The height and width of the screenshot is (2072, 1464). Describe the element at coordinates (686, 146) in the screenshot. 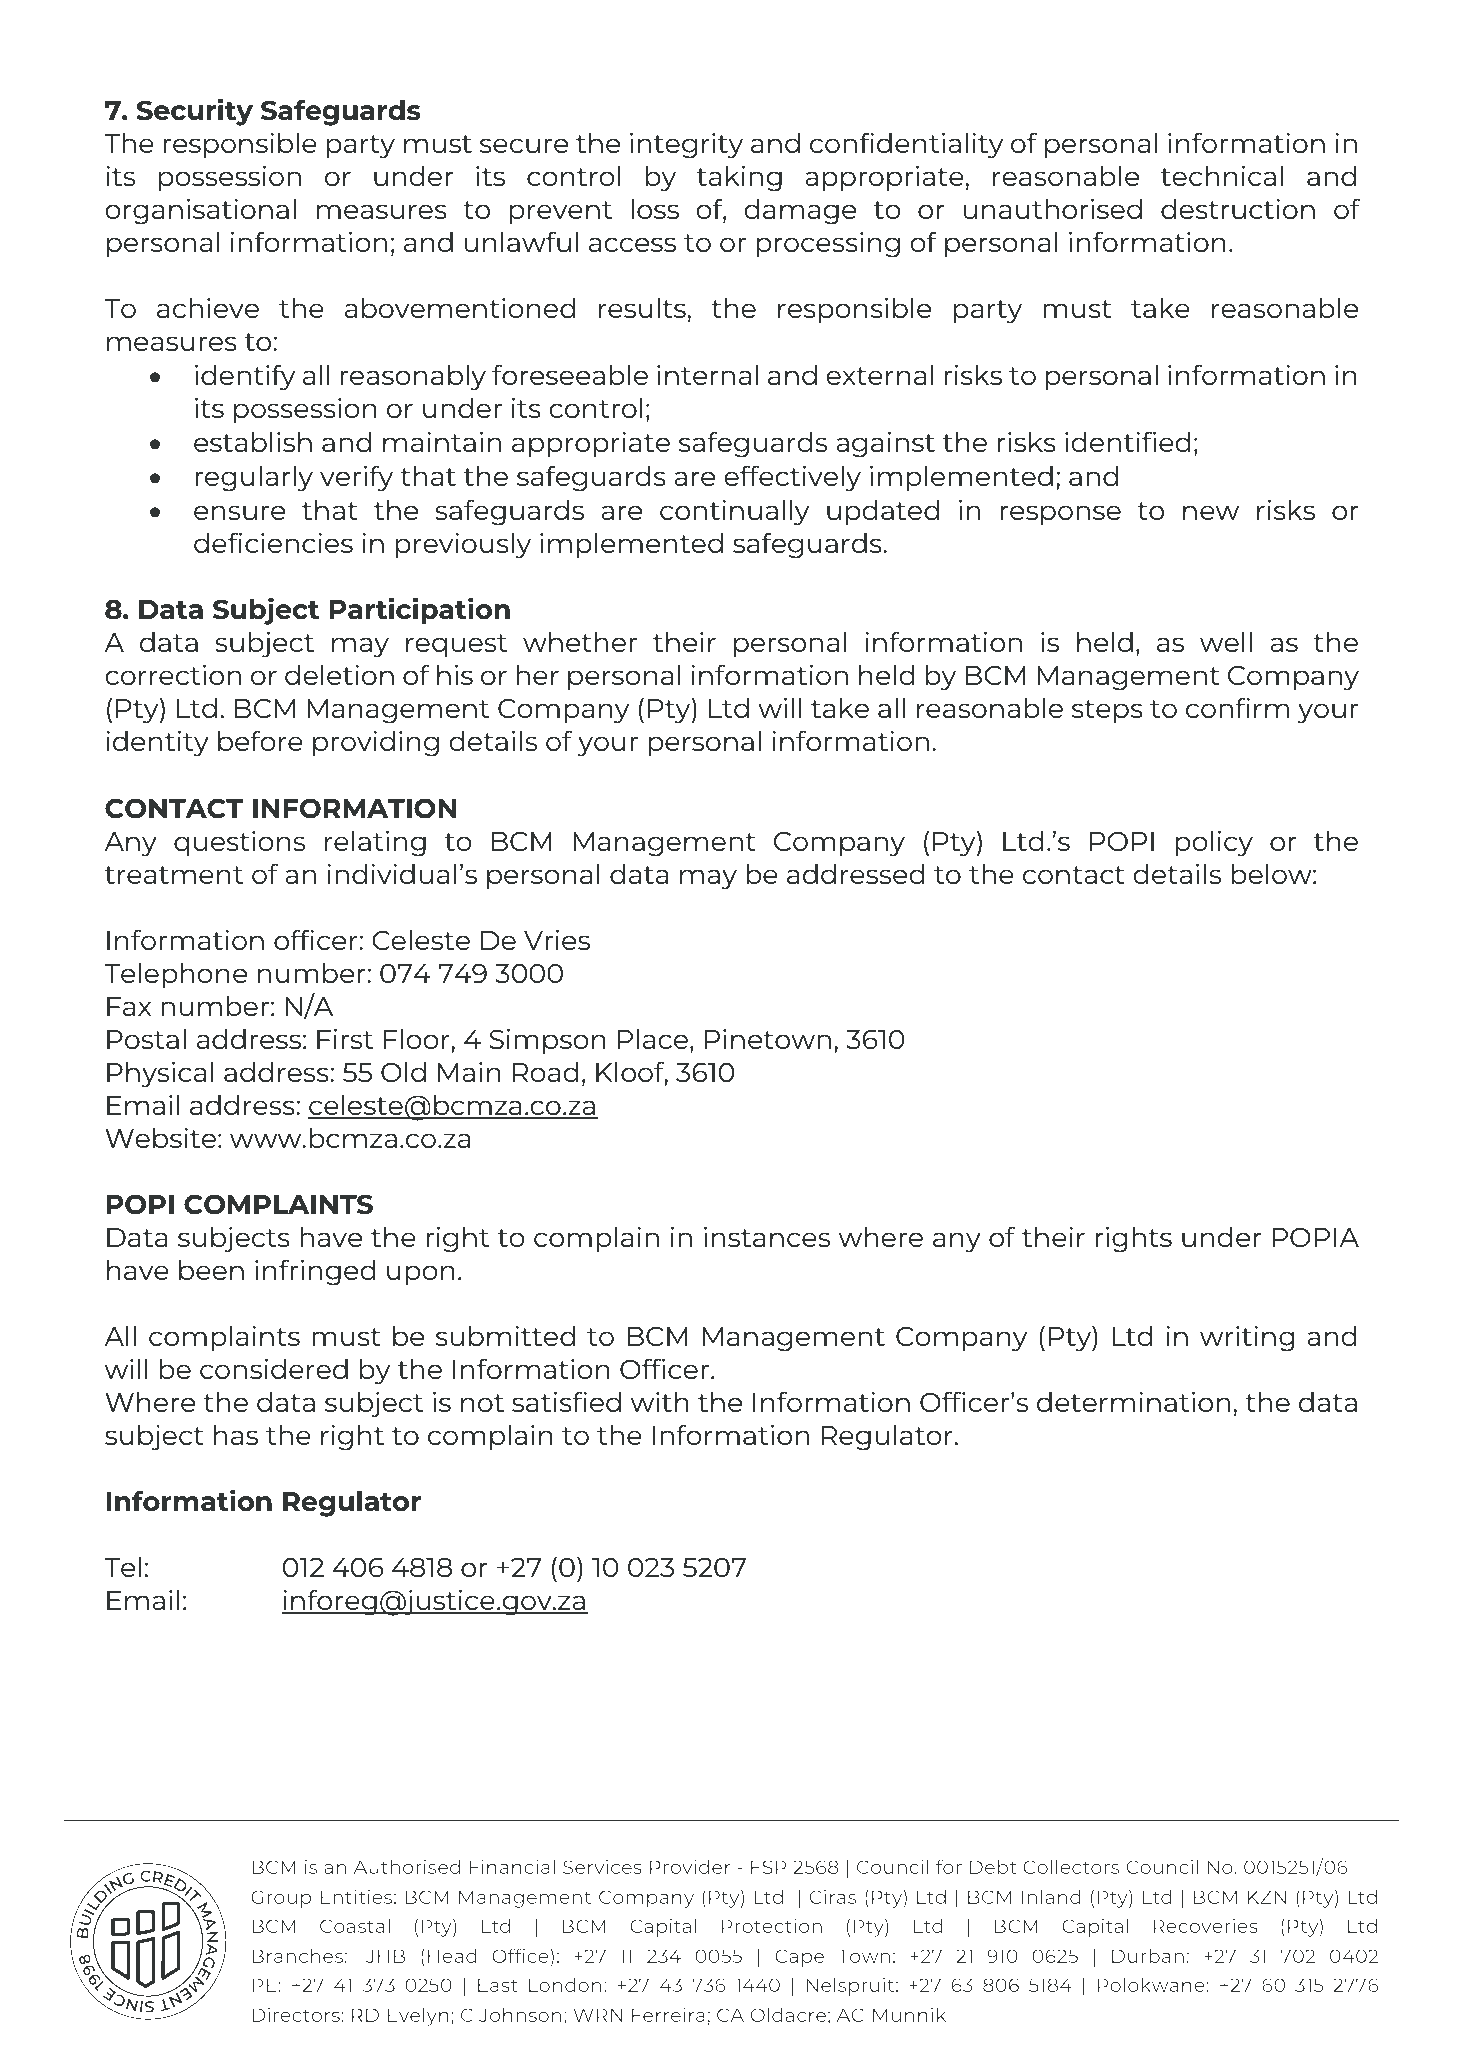

I see `integrity` at that location.
